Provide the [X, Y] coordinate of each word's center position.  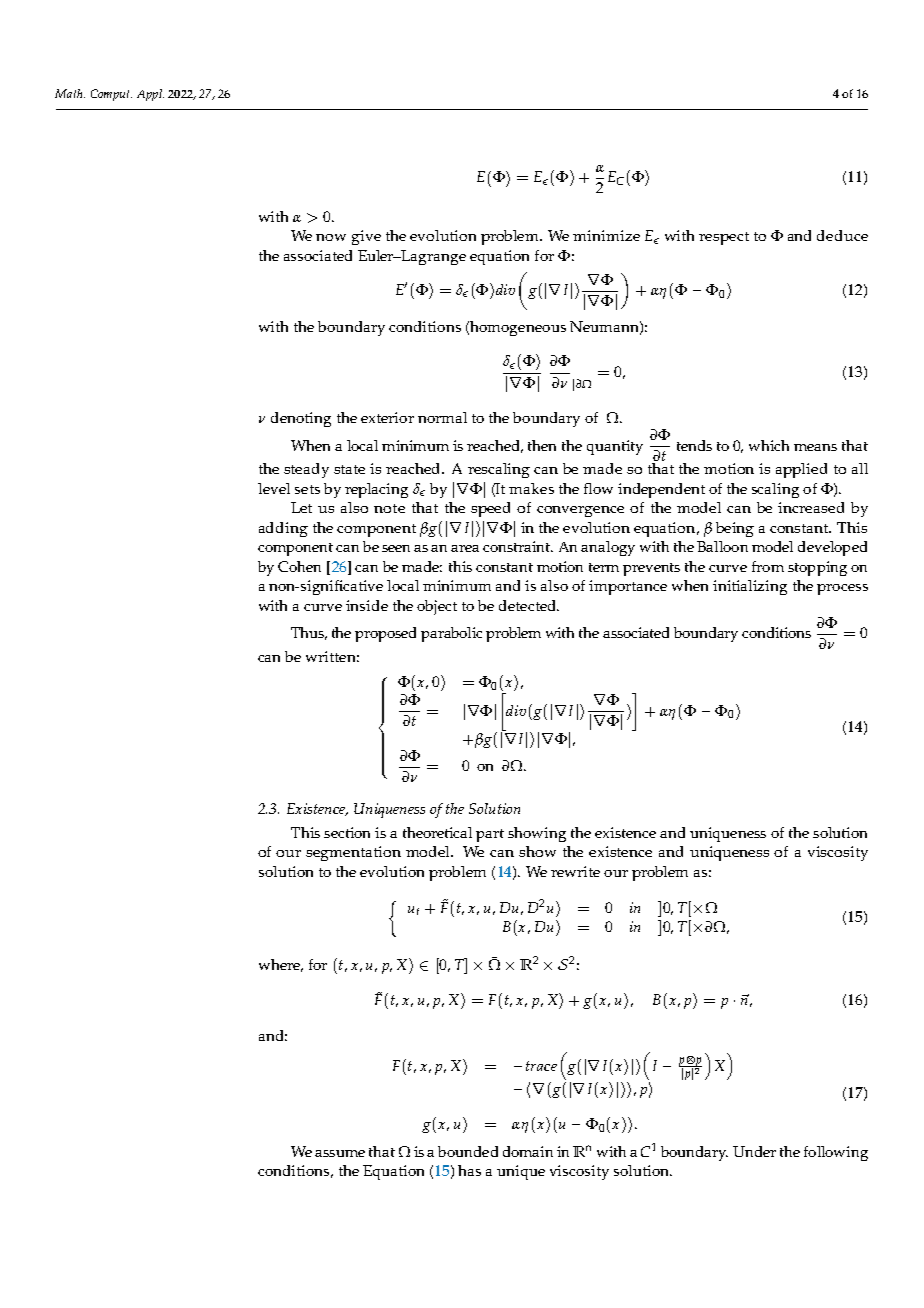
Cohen [299, 566]
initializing [750, 587]
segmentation [353, 853]
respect [724, 238]
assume [340, 1153]
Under [754, 1151]
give [366, 237]
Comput [111, 95]
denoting [301, 419]
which [769, 445]
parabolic [451, 634]
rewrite [575, 871]
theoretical [437, 832]
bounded [468, 1151]
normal [442, 417]
